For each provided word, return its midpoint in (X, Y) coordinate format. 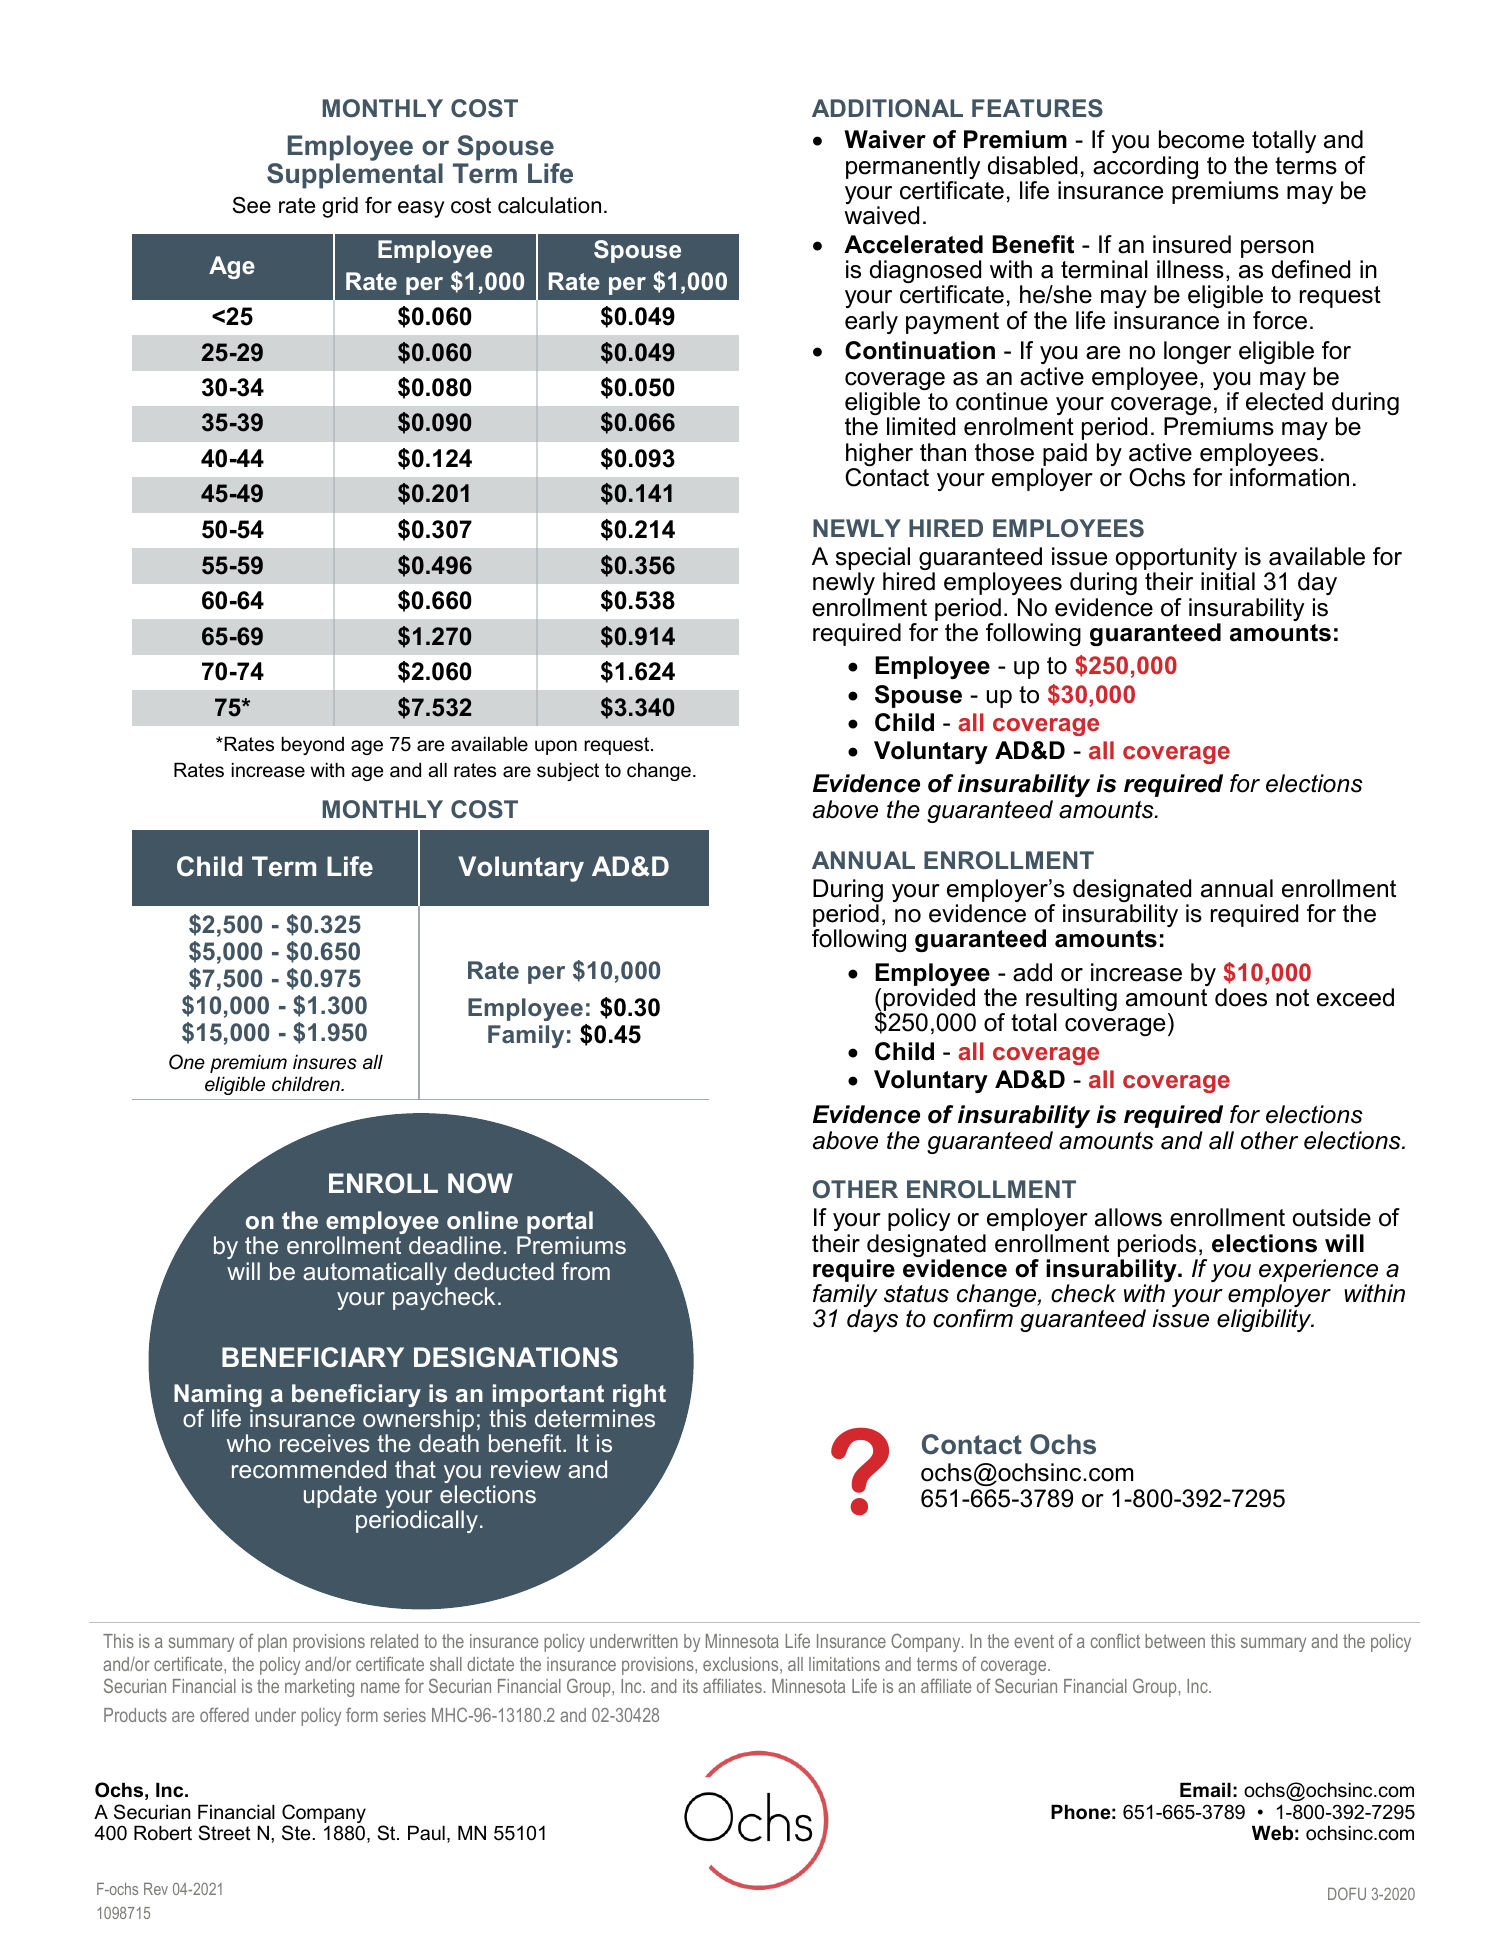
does (1241, 997)
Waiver (885, 139)
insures (325, 1062)
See (252, 205)
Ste (297, 1833)
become (1201, 139)
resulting (1071, 1001)
